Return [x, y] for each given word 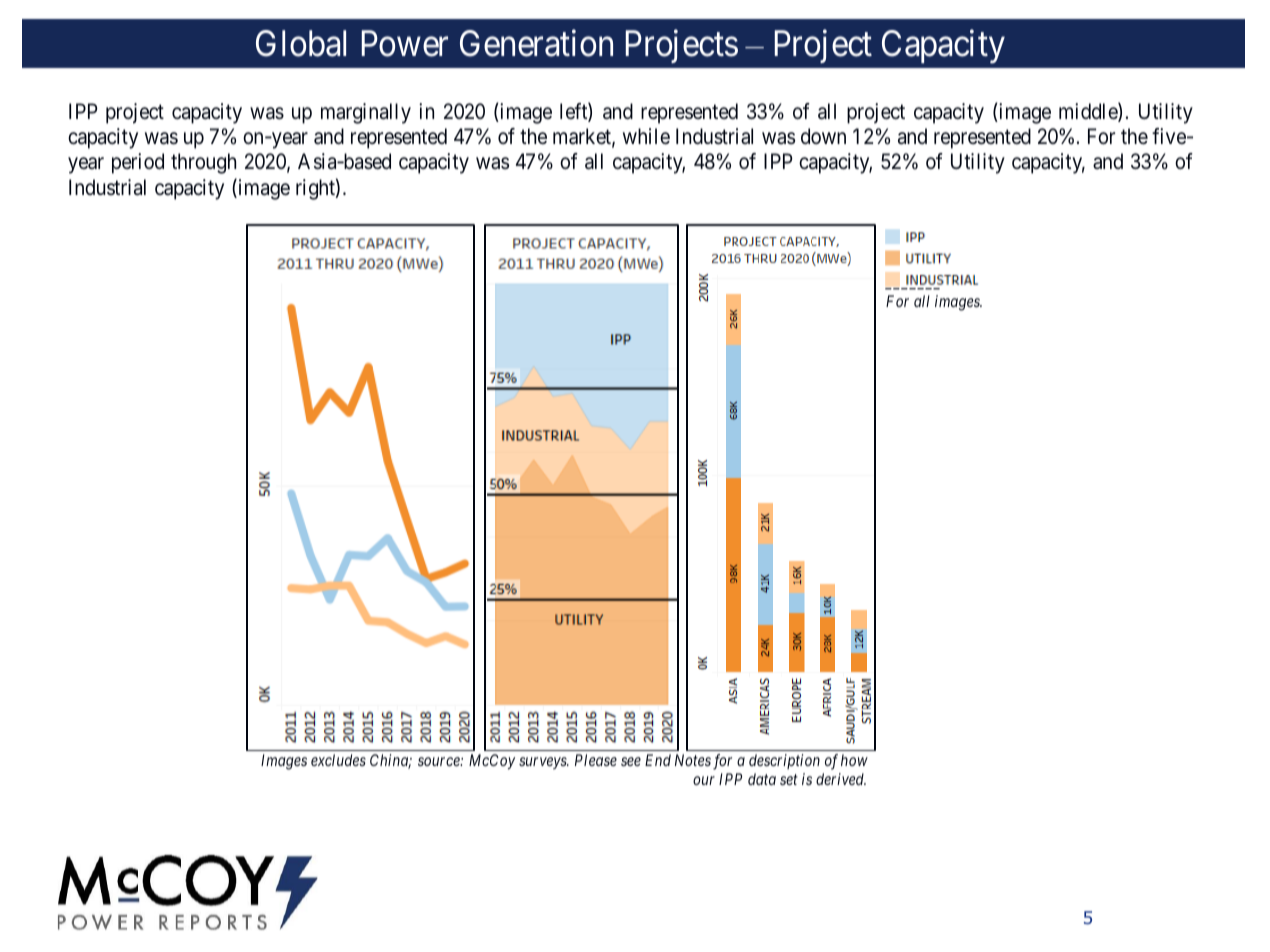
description [784, 761]
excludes [338, 760]
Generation [536, 43]
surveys [544, 763]
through [203, 163]
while [646, 136]
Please [596, 760]
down [823, 136]
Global [301, 43]
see [631, 761]
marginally [366, 113]
